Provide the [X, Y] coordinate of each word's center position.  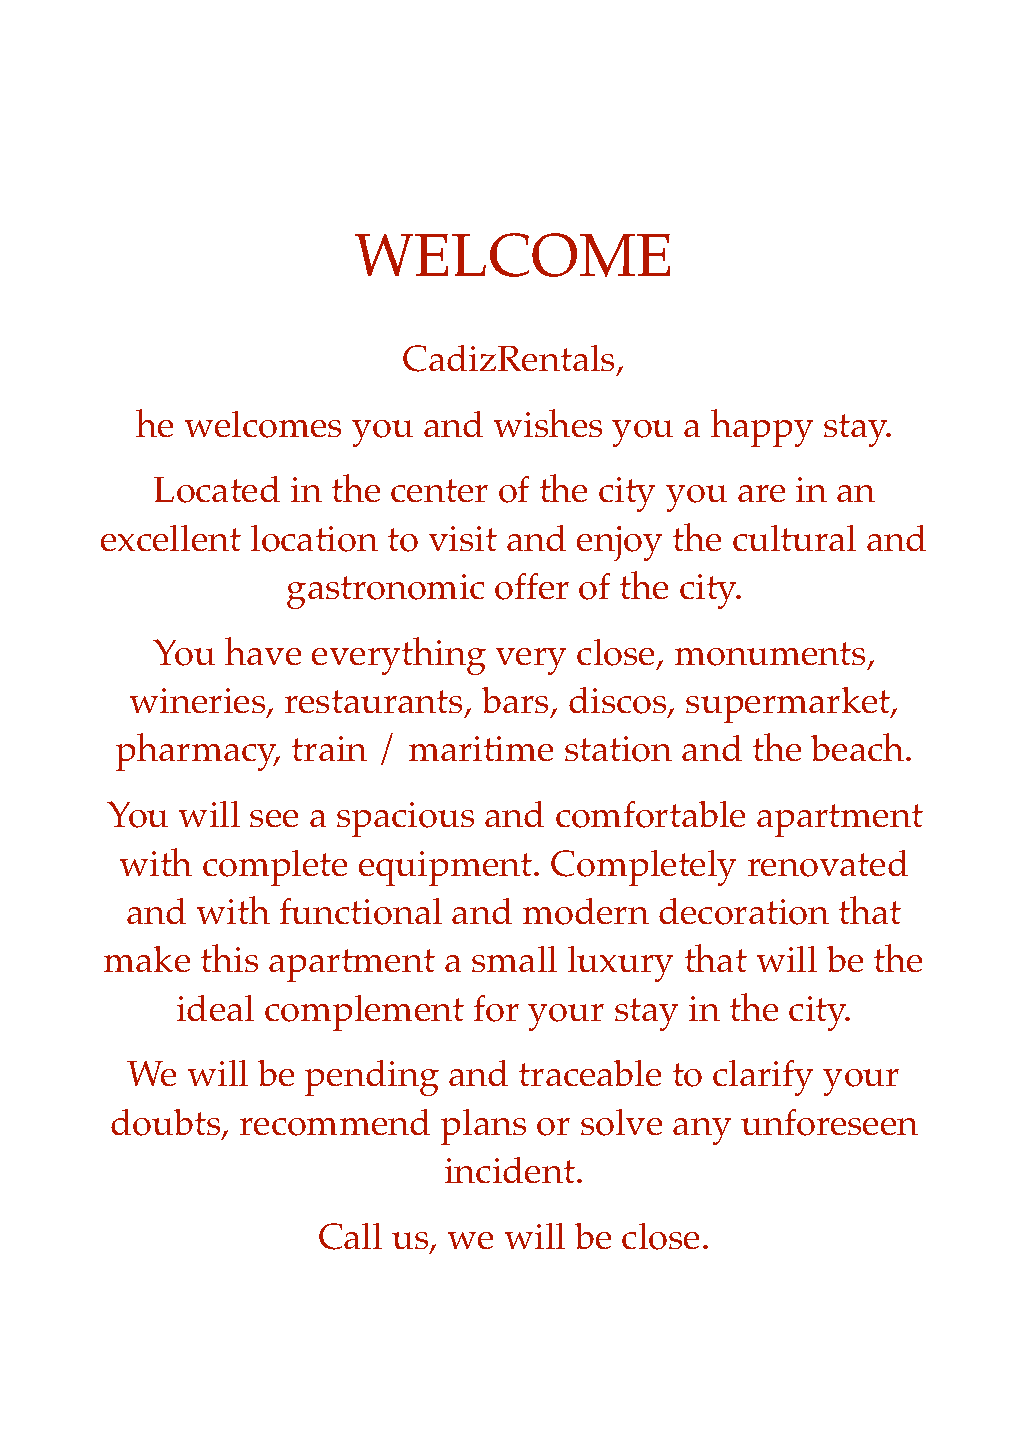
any [702, 1131]
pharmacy [197, 752]
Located [217, 489]
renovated [828, 863]
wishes [548, 423]
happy [762, 428]
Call [350, 1236]
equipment [447, 868]
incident [510, 1170]
